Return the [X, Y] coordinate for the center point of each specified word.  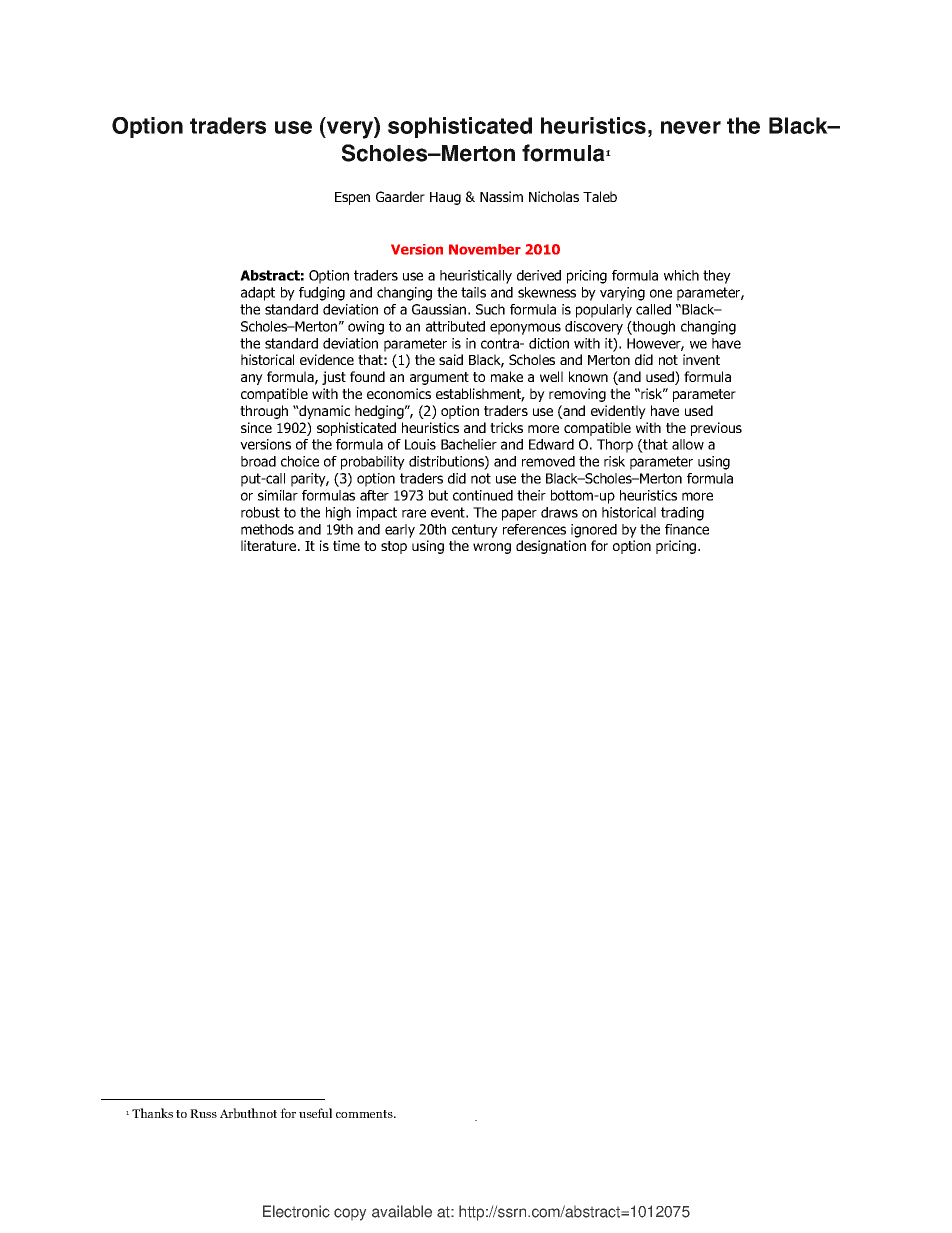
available [402, 1211]
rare [414, 513]
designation [551, 547]
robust [260, 512]
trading [682, 514]
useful [315, 1113]
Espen [352, 198]
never [691, 127]
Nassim [501, 196]
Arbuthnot [248, 1113]
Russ [203, 1113]
